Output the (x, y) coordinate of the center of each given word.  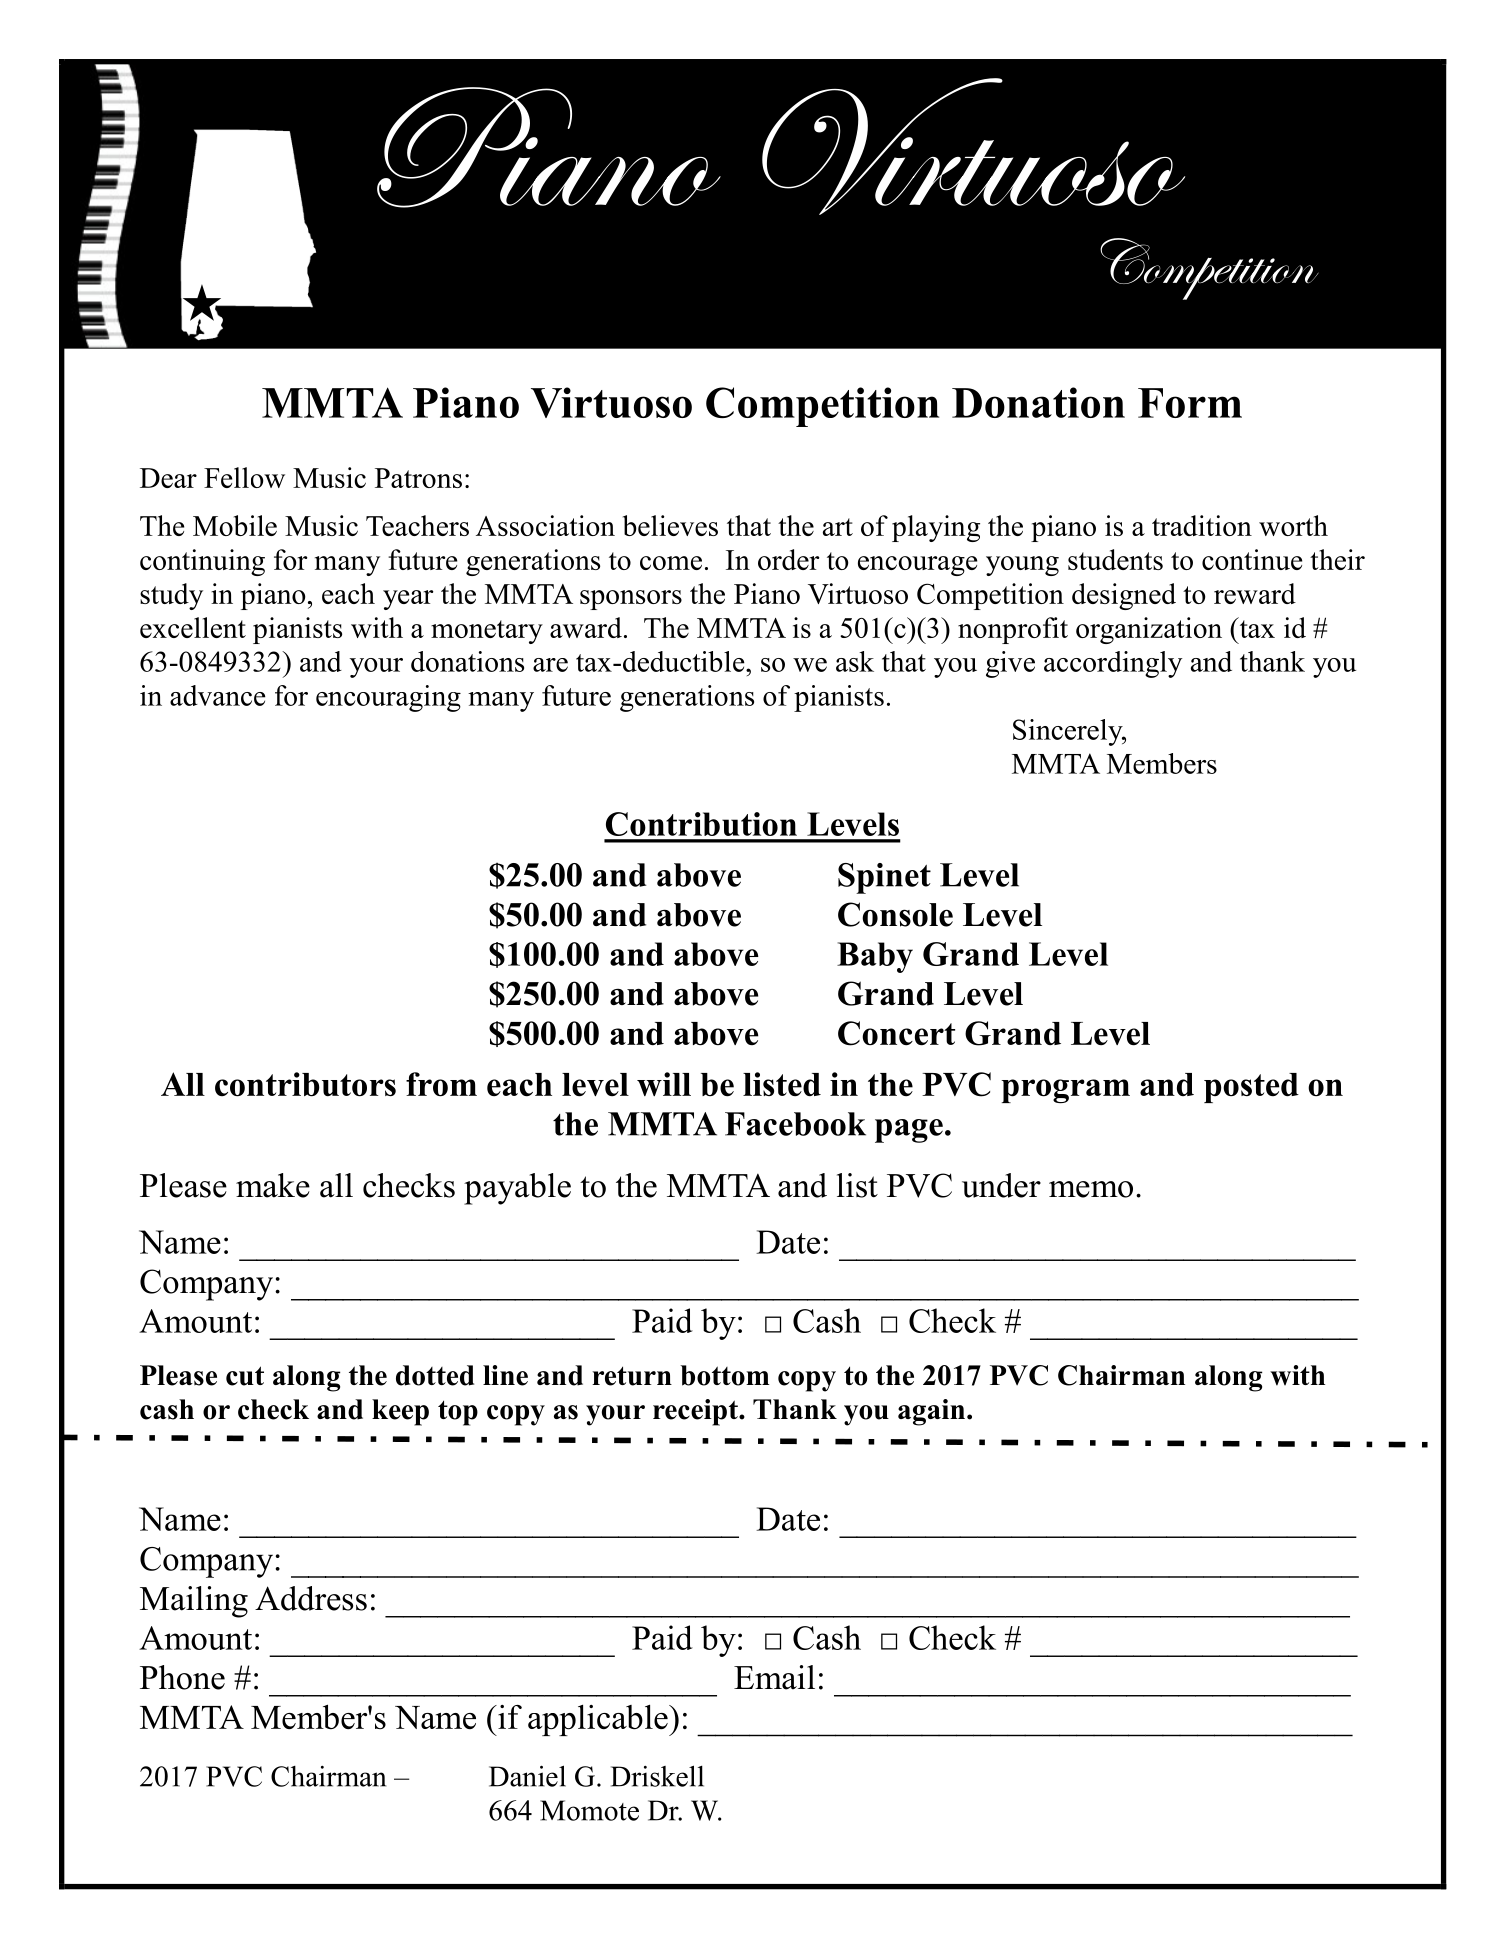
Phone (182, 1677)
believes (670, 525)
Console (895, 914)
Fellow (244, 477)
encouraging (388, 698)
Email (774, 1677)
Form (1190, 403)
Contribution (701, 824)
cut (245, 1376)
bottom (724, 1375)
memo (1091, 1189)
